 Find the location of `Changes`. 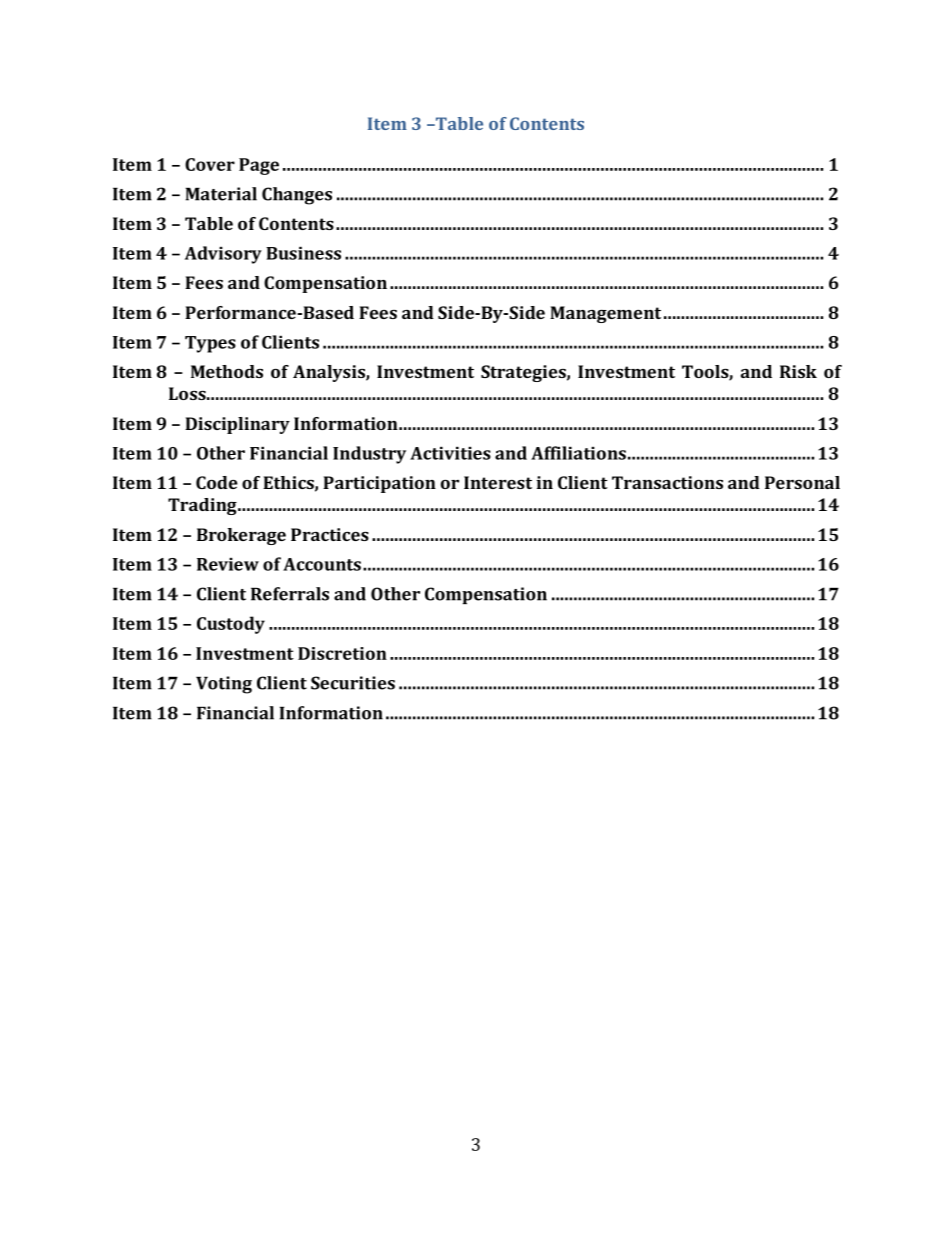

Changes is located at coordinates (297, 196).
